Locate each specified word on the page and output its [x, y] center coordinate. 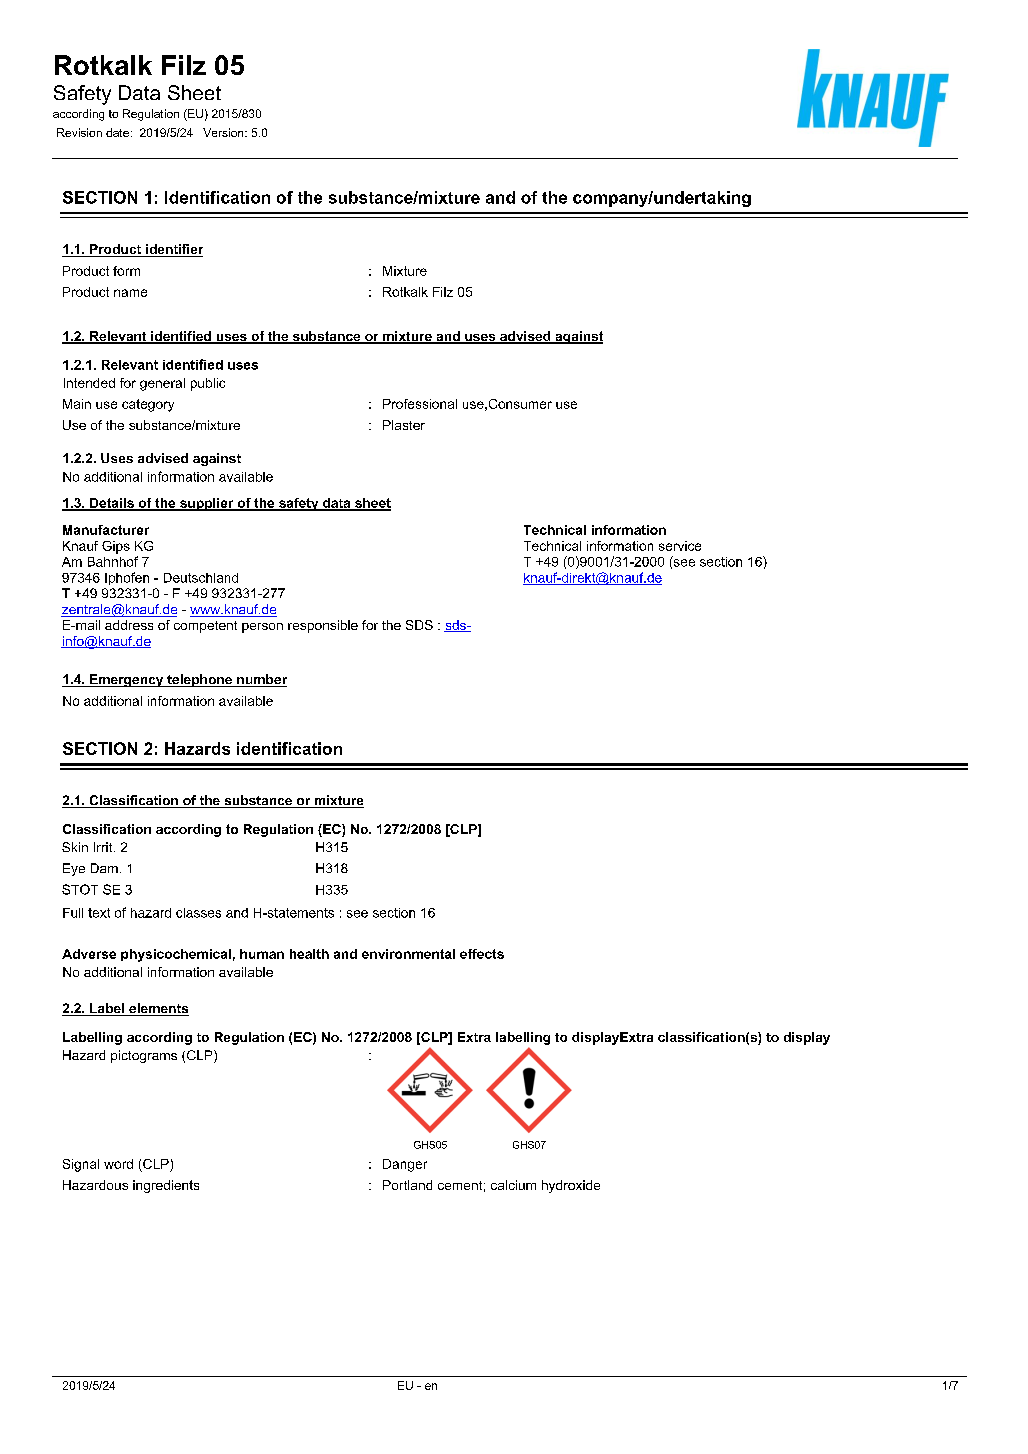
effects [482, 954]
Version [224, 132]
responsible [323, 626]
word [118, 1164]
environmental [408, 954]
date [117, 132]
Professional [420, 404]
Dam [104, 868]
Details [112, 504]
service [680, 546]
